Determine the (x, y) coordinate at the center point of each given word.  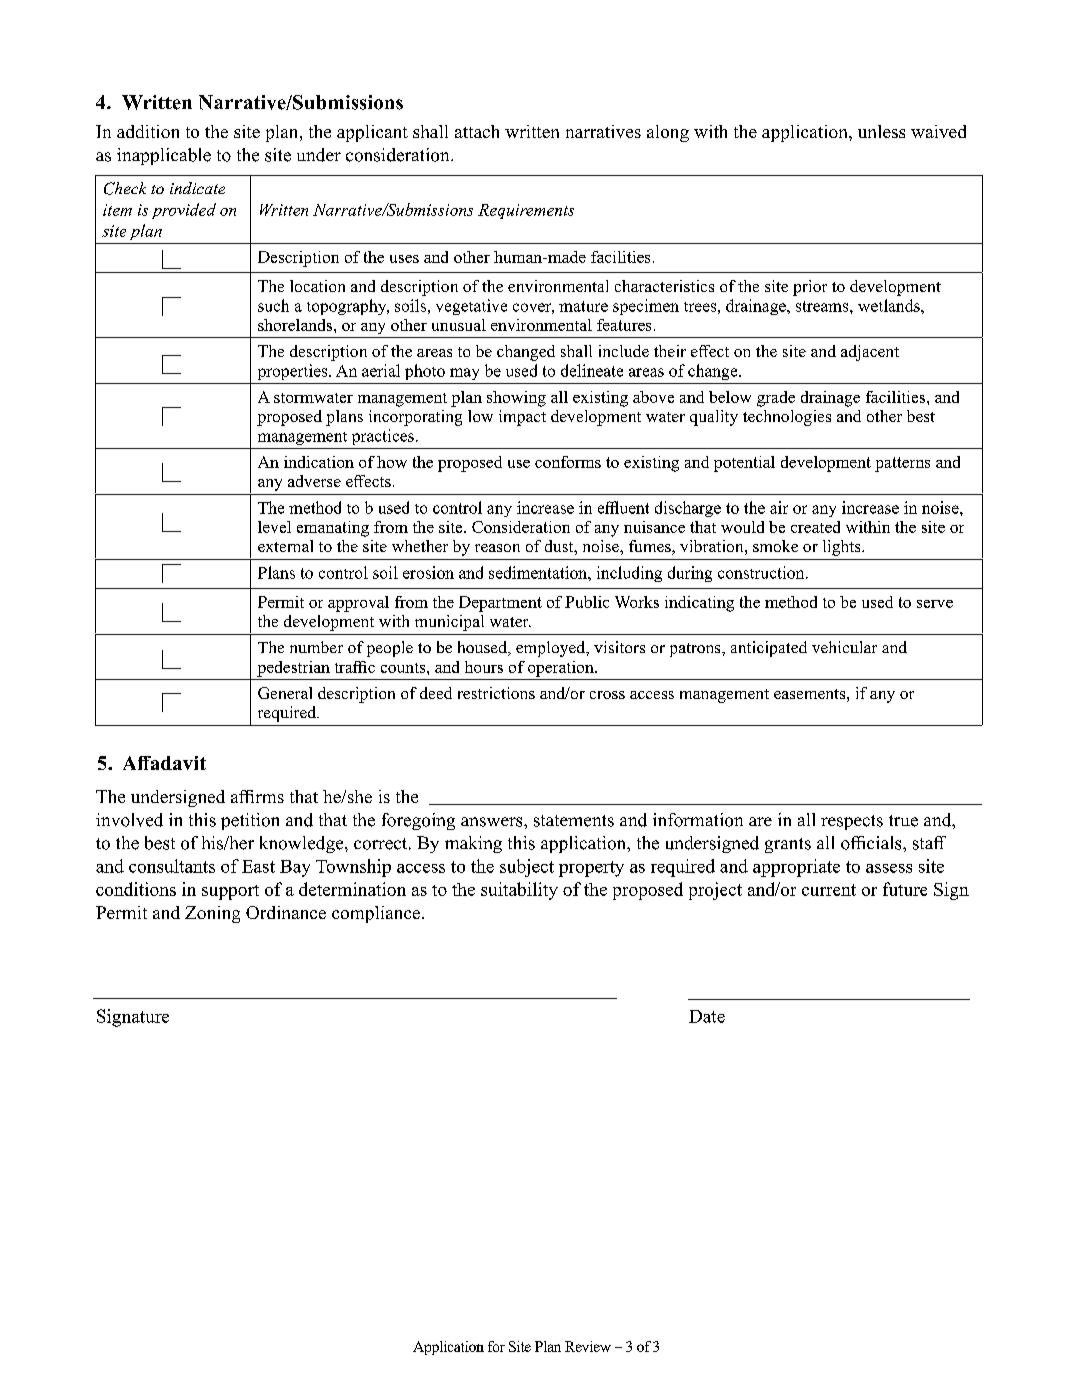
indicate (197, 188)
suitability (519, 891)
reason (497, 548)
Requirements (526, 211)
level (274, 527)
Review (588, 1346)
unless (881, 131)
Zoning (212, 914)
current (829, 890)
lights (843, 548)
